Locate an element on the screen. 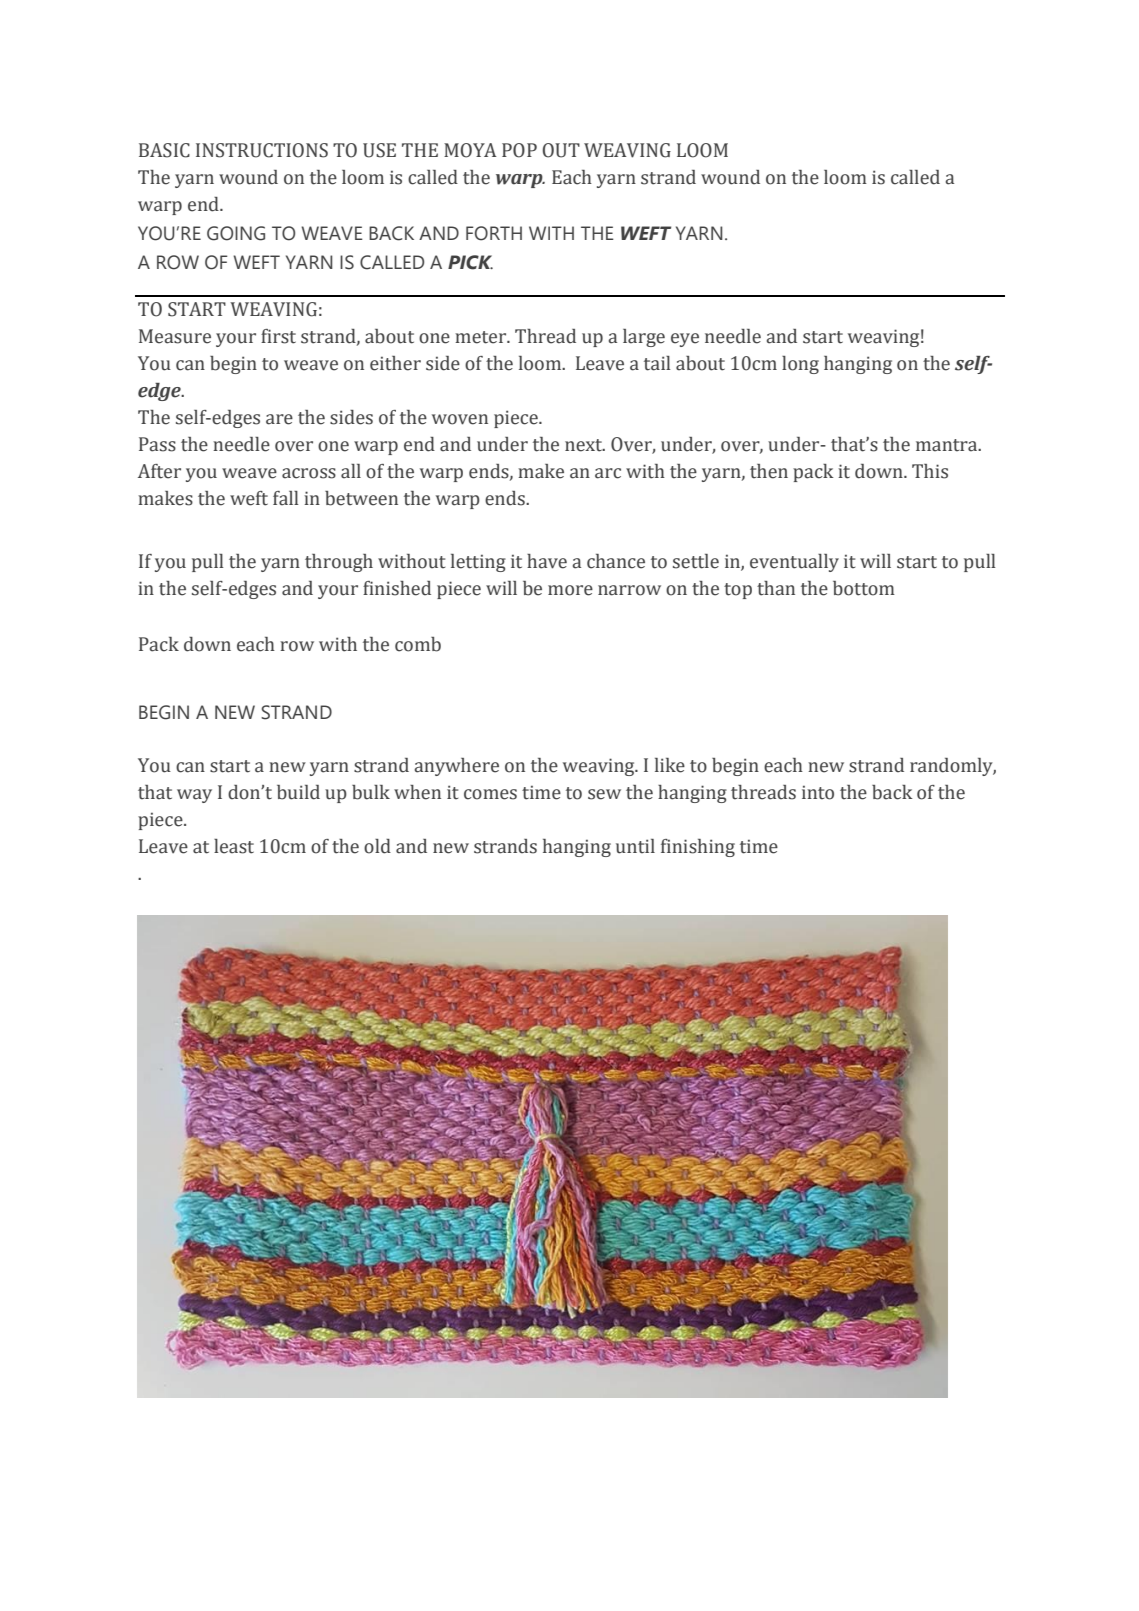 The image size is (1139, 1611). long is located at coordinates (800, 365).
